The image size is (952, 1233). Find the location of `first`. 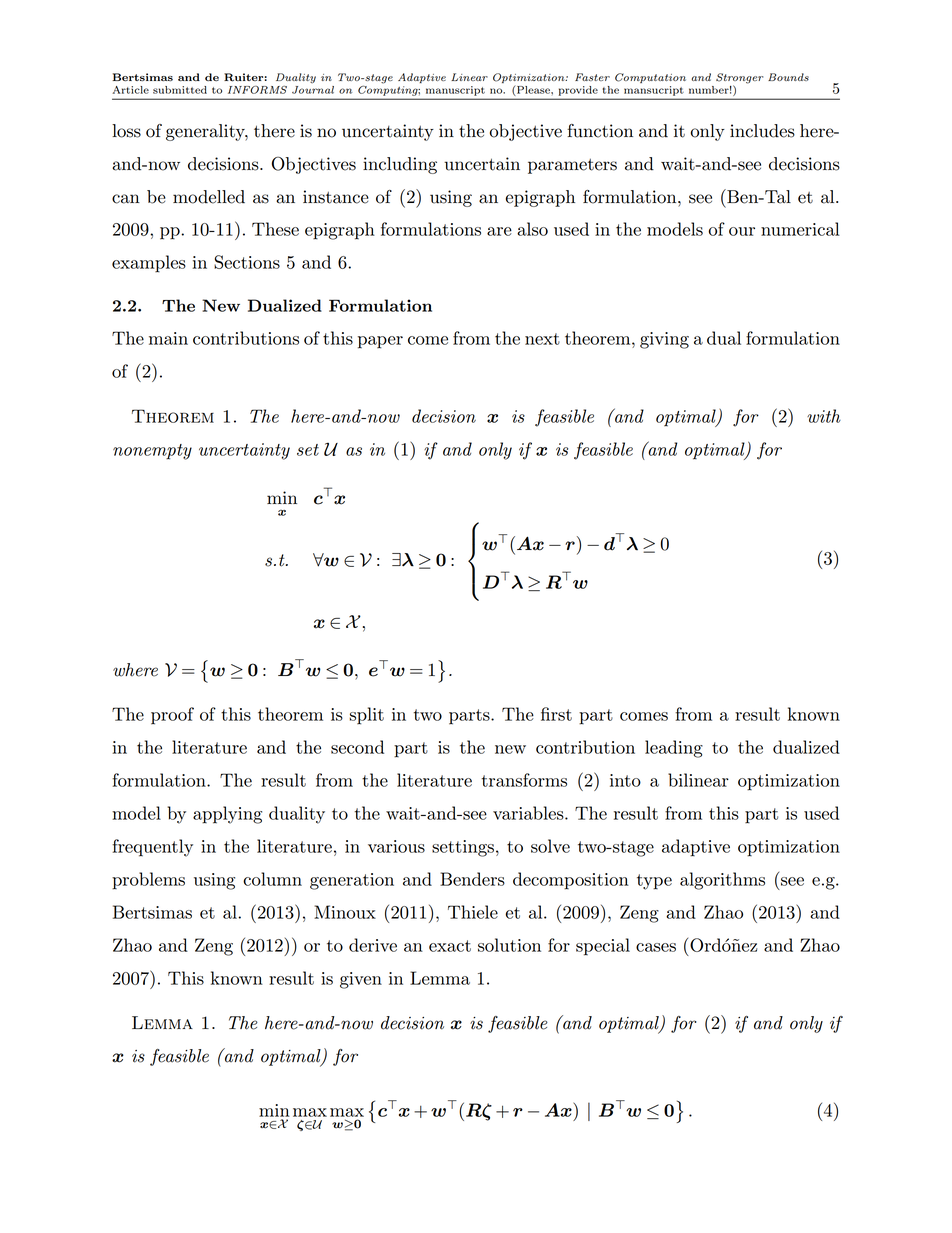

first is located at coordinates (556, 714).
